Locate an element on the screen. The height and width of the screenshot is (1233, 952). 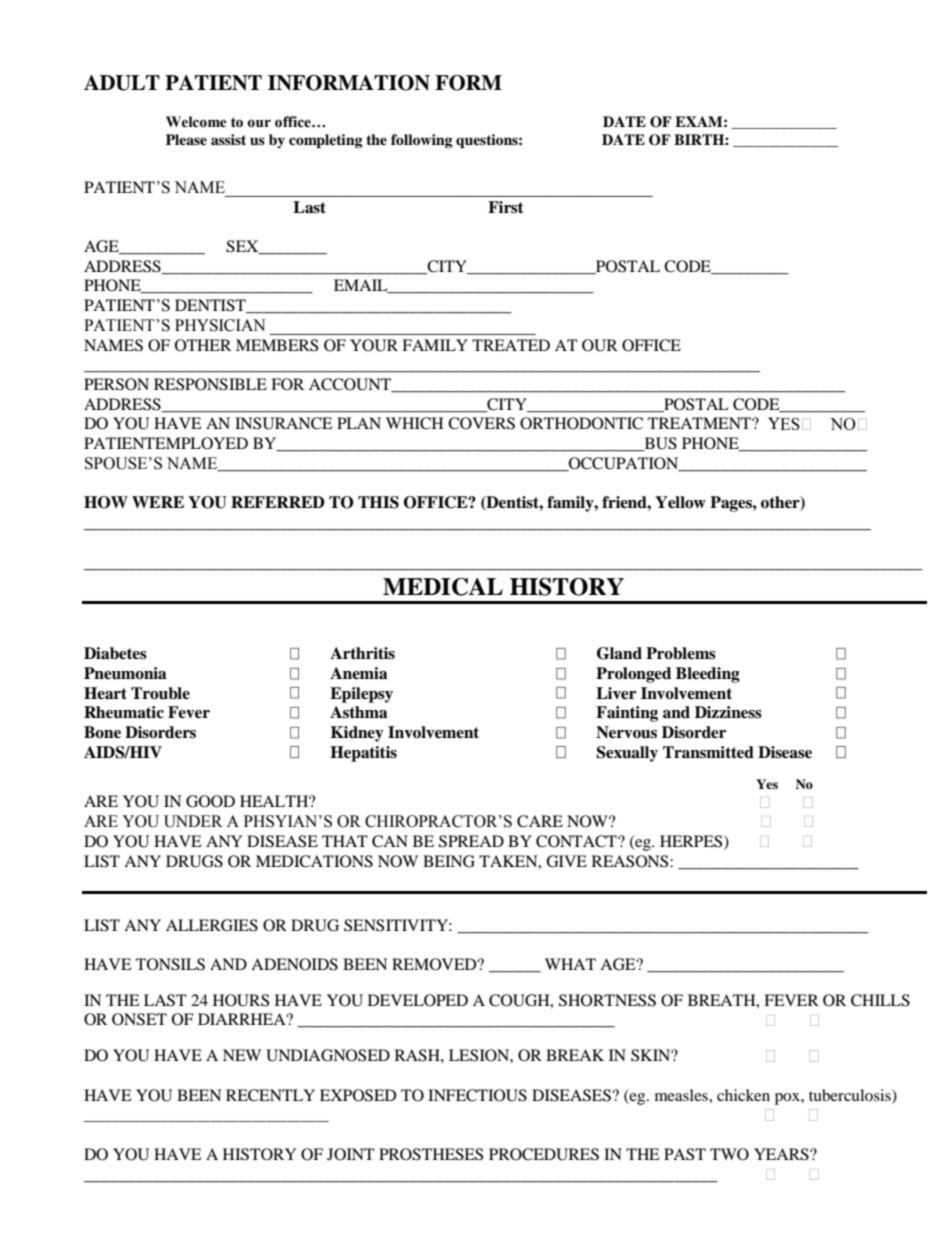
Bleeding is located at coordinates (708, 675).
